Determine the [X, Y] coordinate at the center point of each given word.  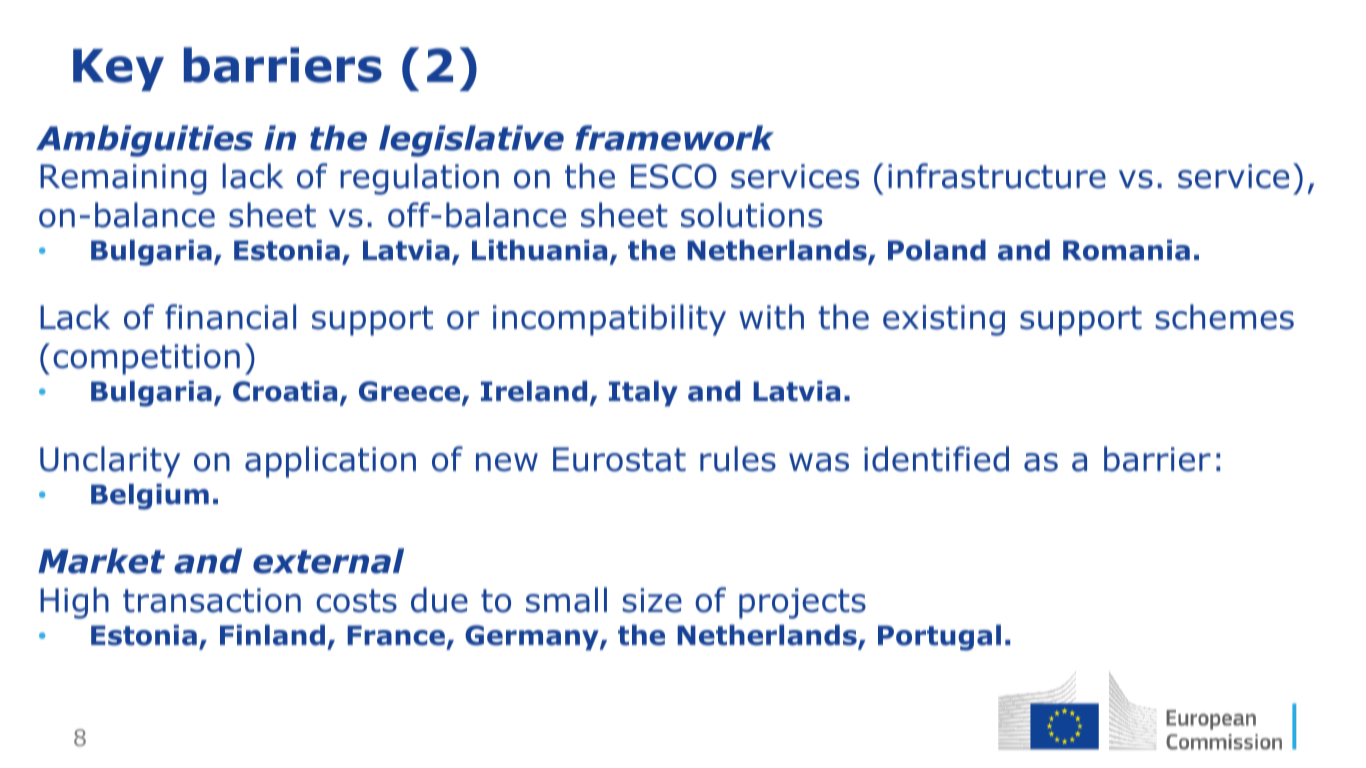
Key [118, 70]
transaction [212, 600]
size [652, 600]
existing [944, 320]
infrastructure [997, 176]
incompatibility [609, 320]
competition [146, 359]
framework [674, 138]
